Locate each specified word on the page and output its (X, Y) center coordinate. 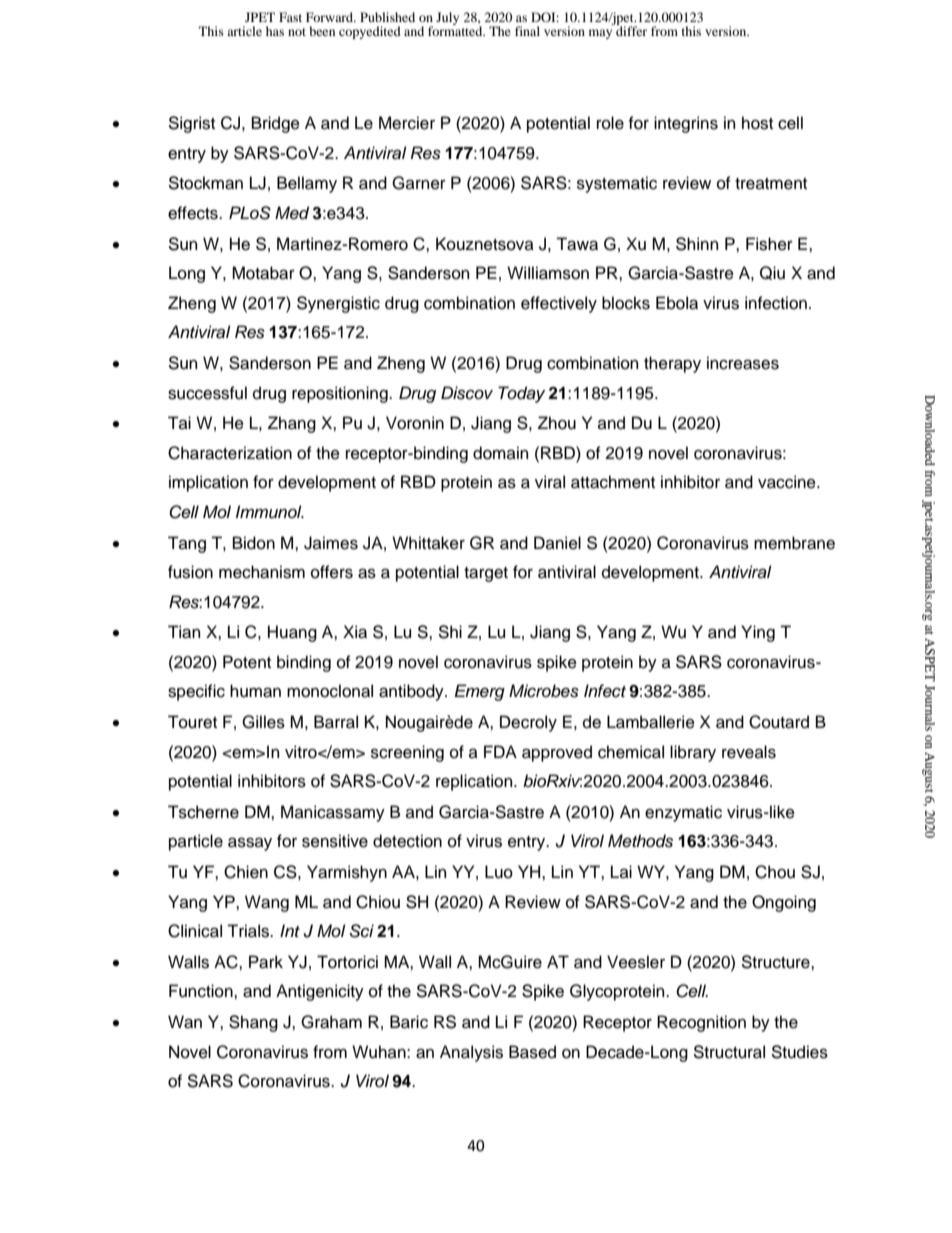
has (275, 31)
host (757, 123)
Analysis (471, 1053)
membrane (794, 543)
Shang (253, 1023)
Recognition (701, 1023)
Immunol (270, 512)
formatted (456, 30)
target (486, 574)
